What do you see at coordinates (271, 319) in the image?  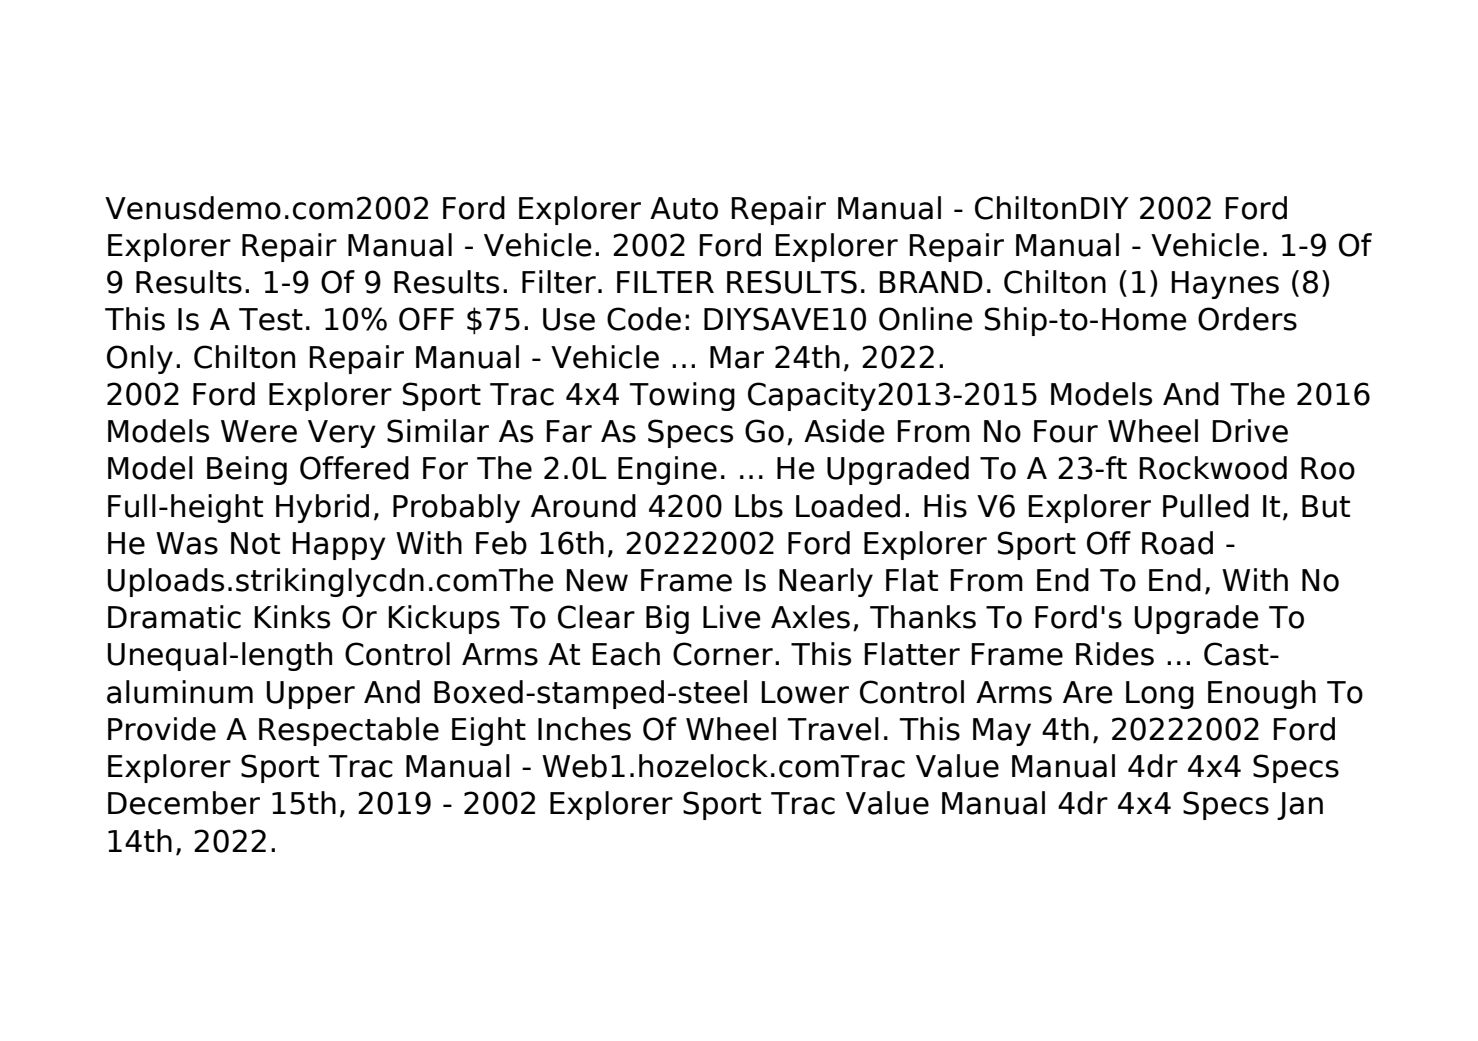 I see `Test` at bounding box center [271, 319].
